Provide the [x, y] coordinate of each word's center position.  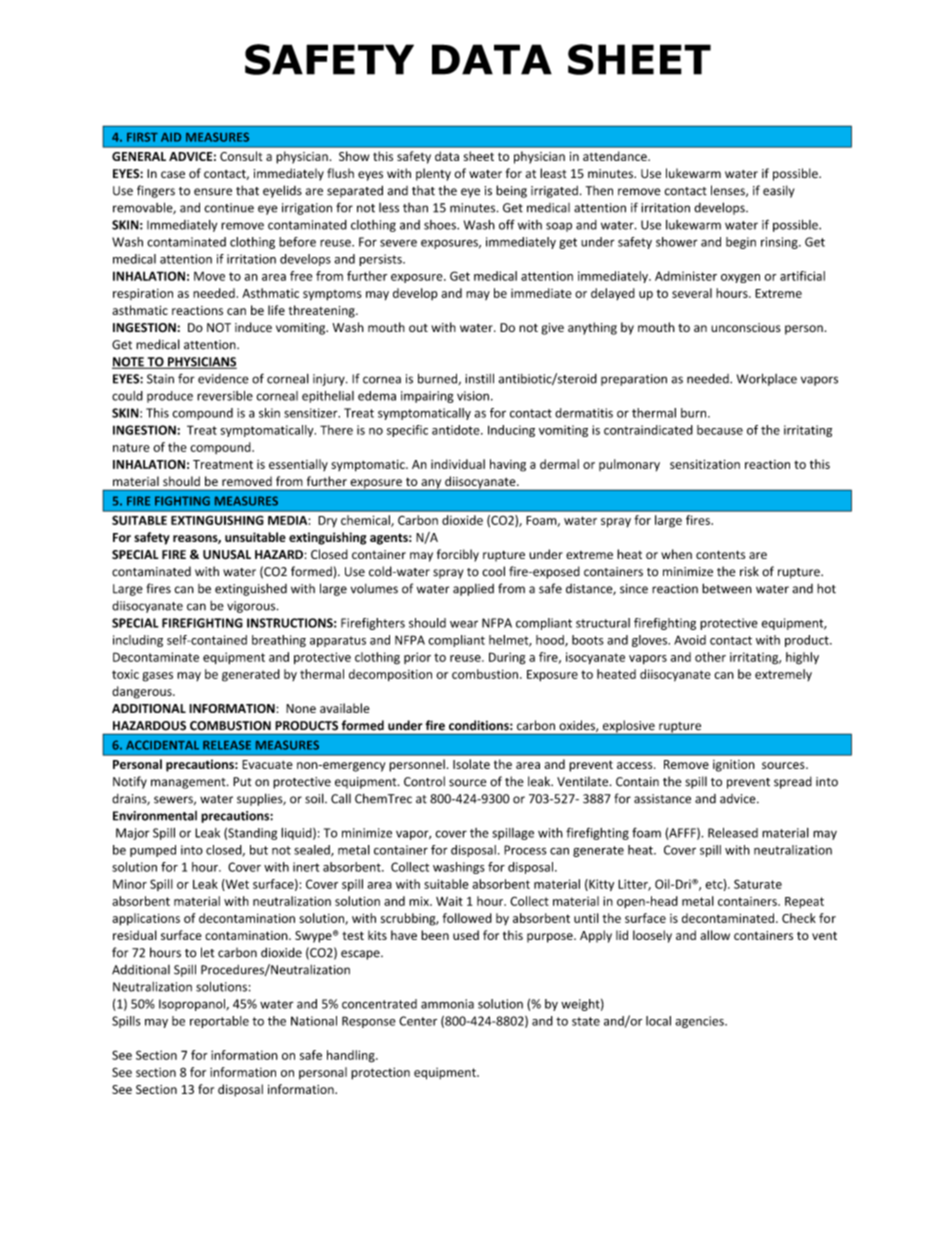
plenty [433, 174]
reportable [219, 1022]
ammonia [447, 1004]
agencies [700, 1022]
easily [778, 191]
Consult [241, 156]
